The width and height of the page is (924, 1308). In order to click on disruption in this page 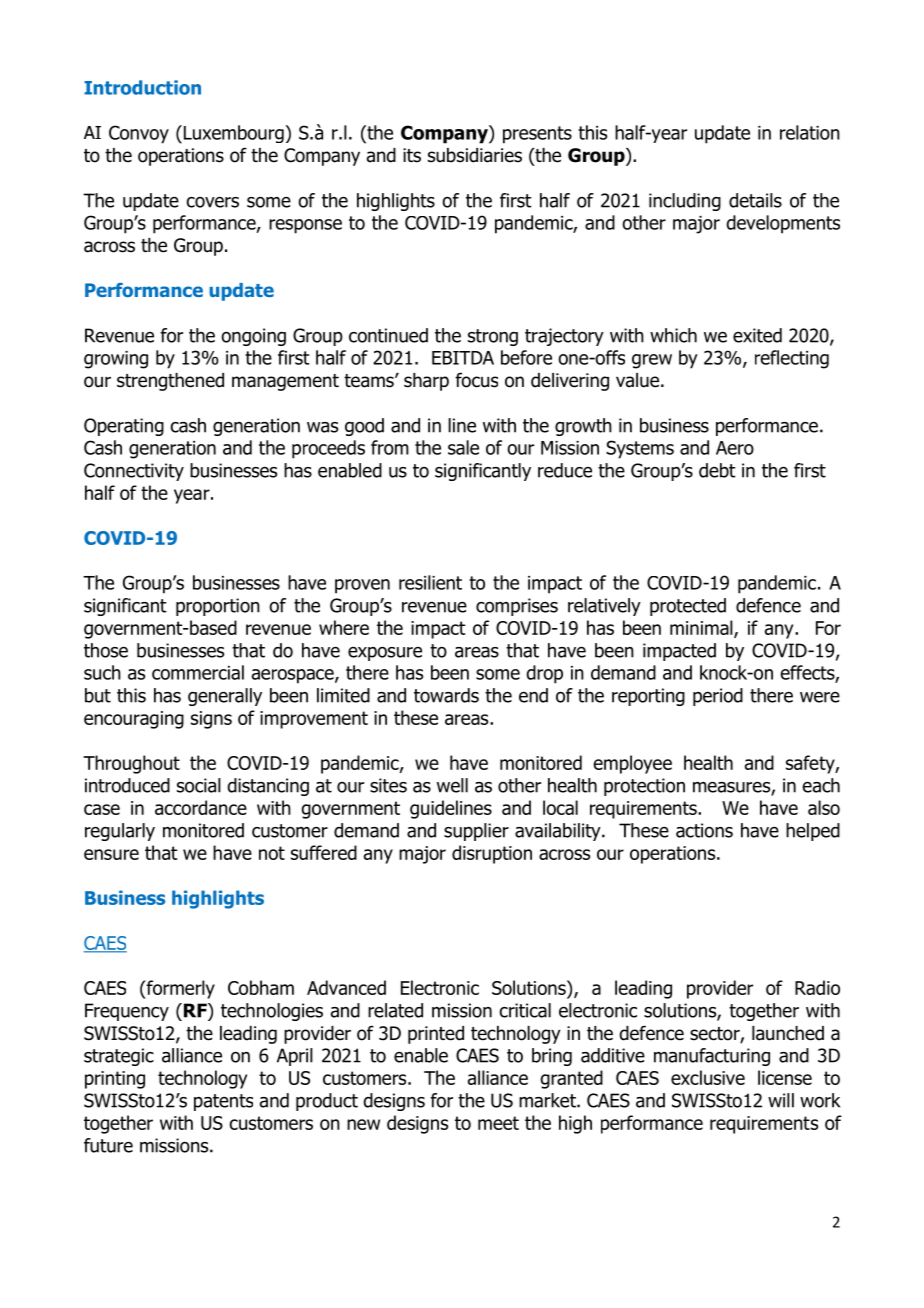, I will do `click(492, 854)`.
